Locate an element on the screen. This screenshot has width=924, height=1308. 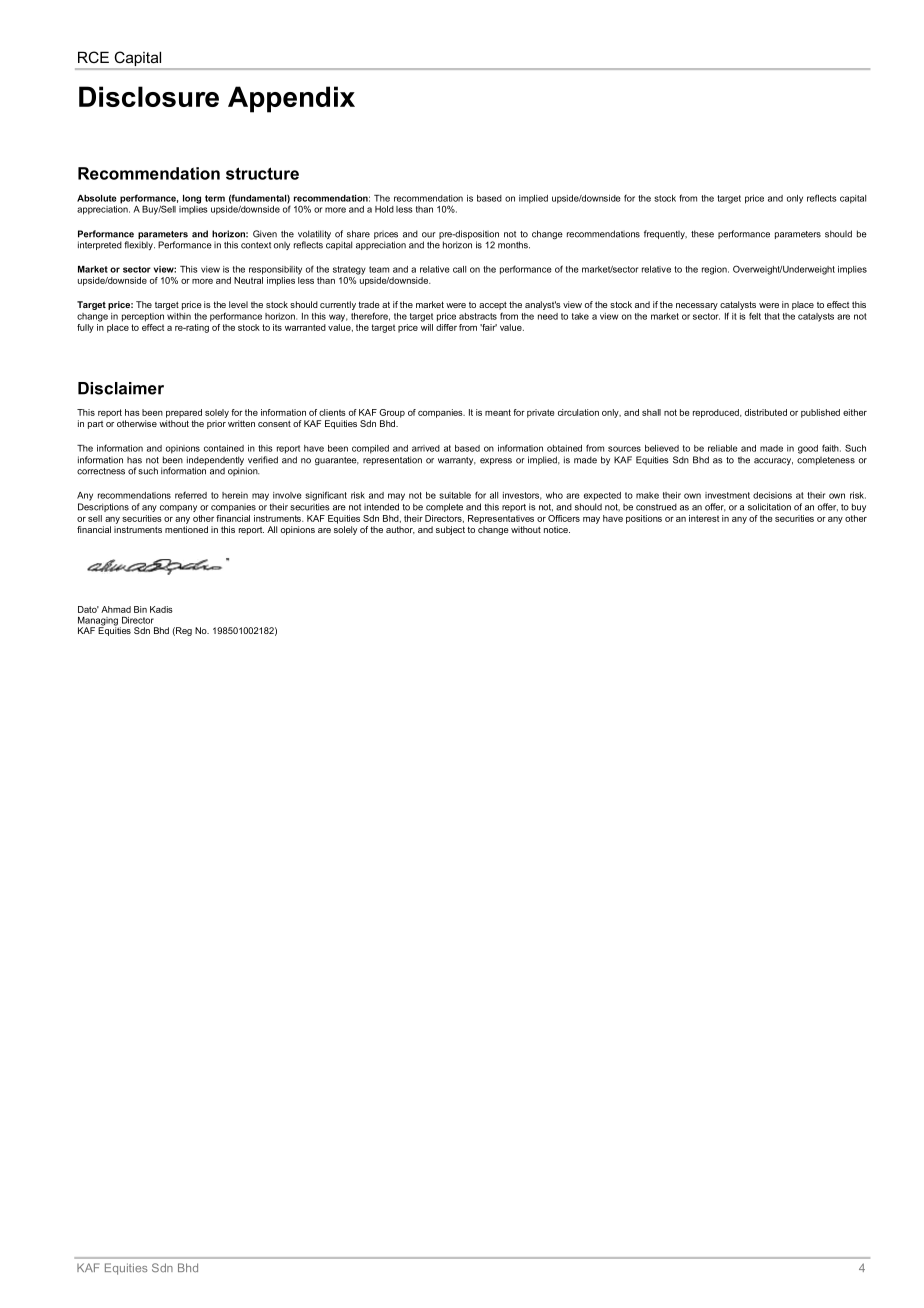
these is located at coordinates (702, 234).
